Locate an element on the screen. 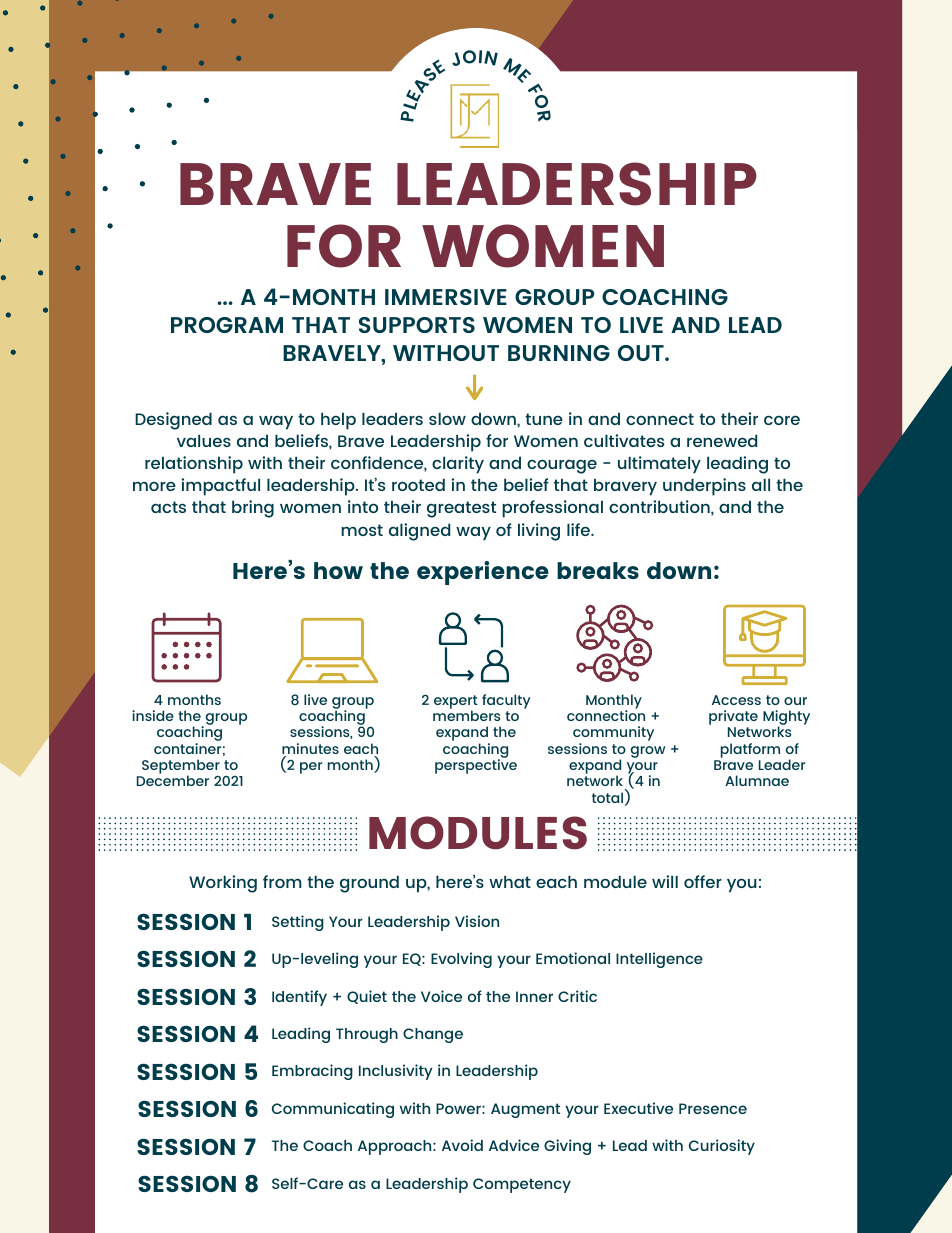 Image resolution: width=952 pixels, height=1233 pixels. core is located at coordinates (782, 420).
